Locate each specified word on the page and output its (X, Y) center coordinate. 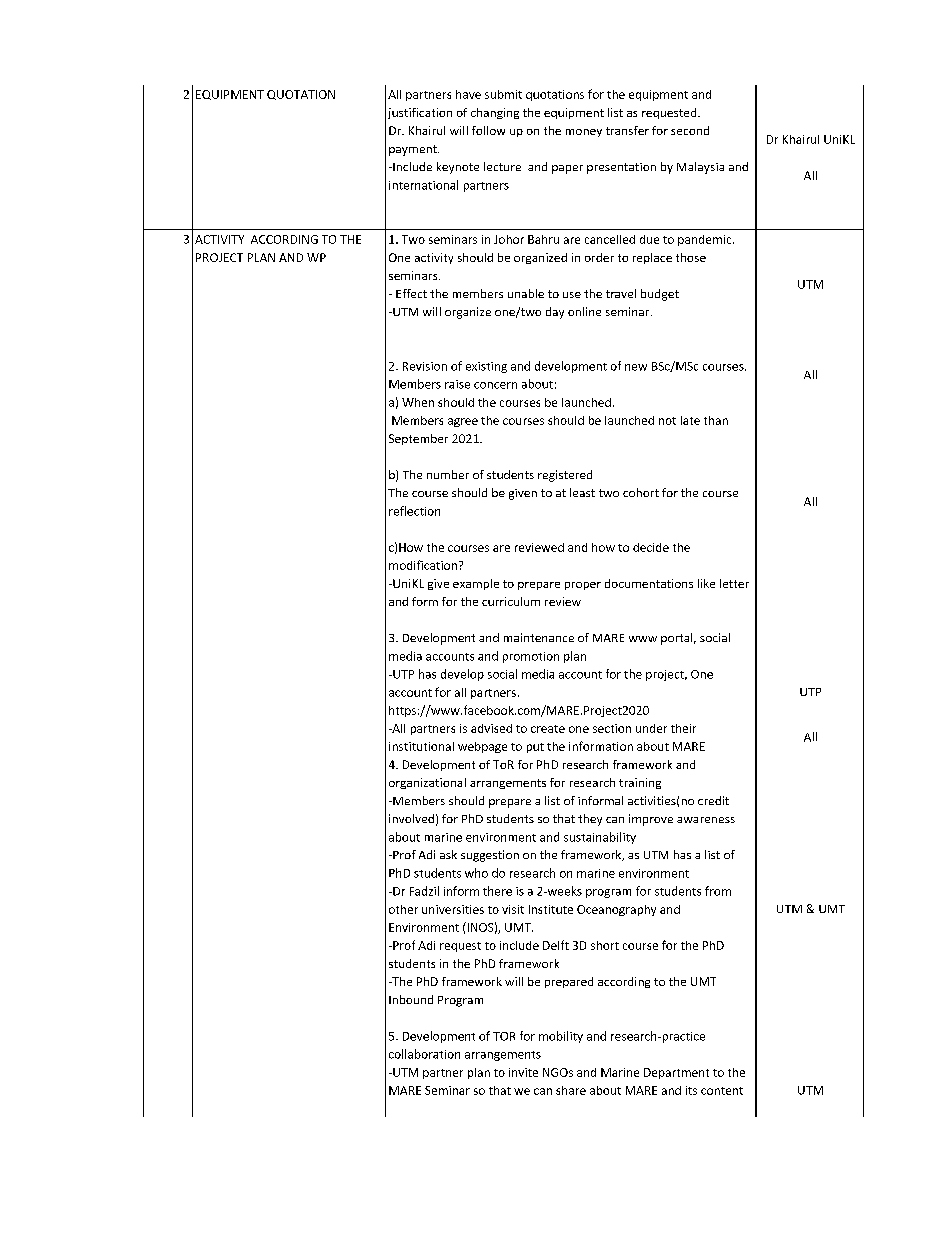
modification (423, 565)
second (690, 130)
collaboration (424, 1054)
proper (583, 586)
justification (420, 113)
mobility (561, 1037)
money (584, 133)
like (706, 583)
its (691, 1090)
